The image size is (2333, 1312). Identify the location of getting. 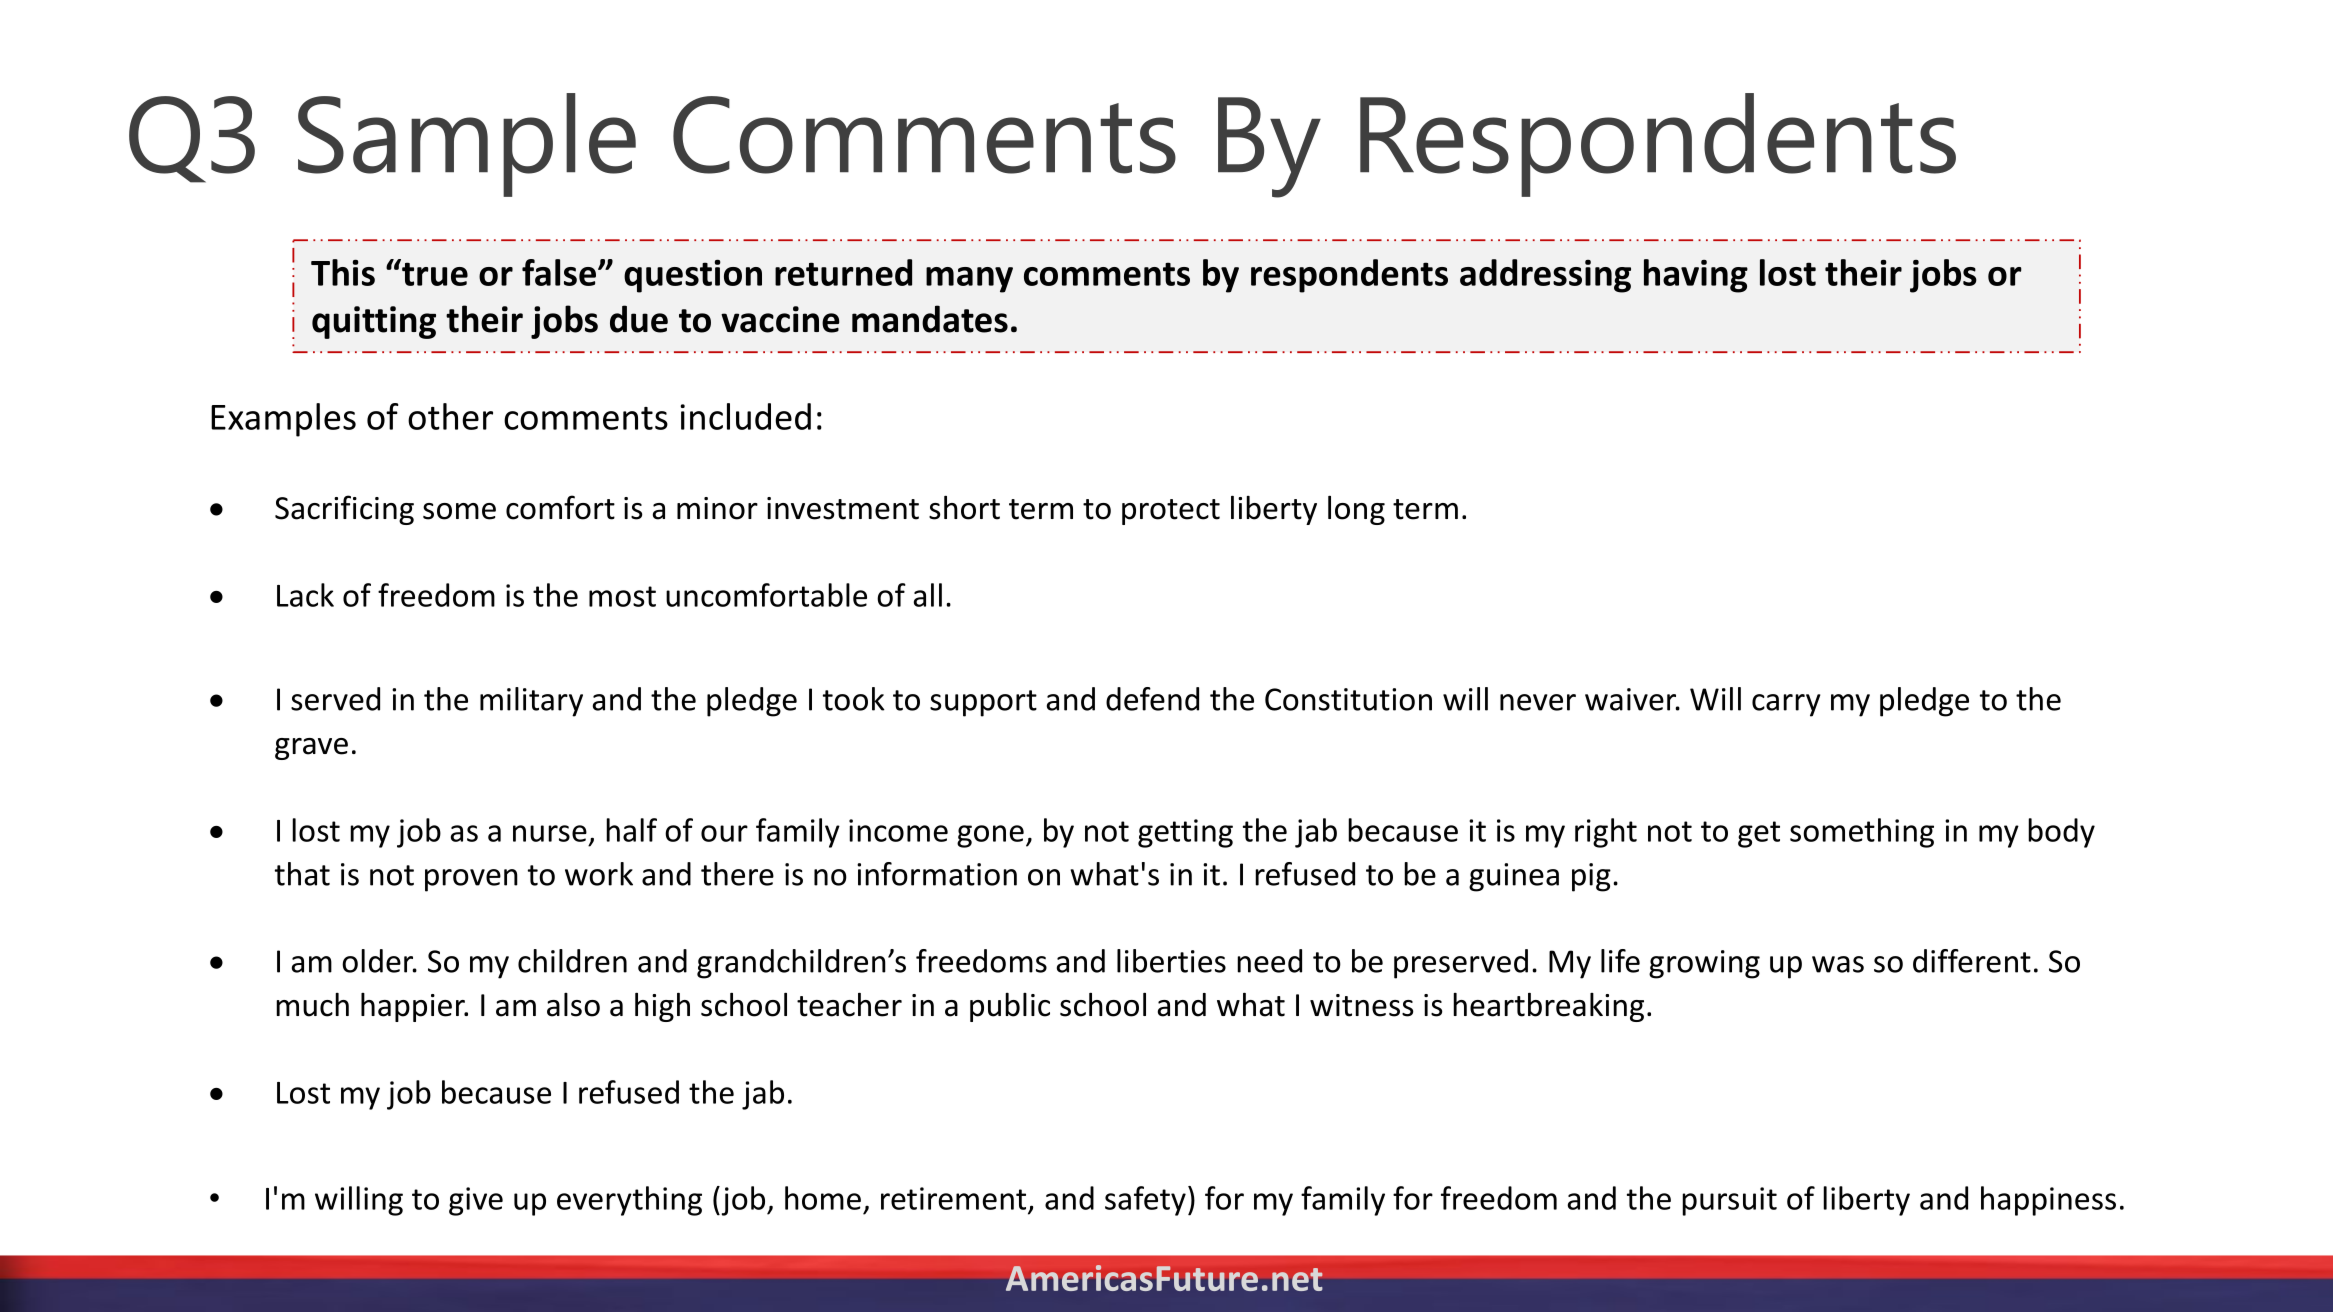
(1185, 833).
